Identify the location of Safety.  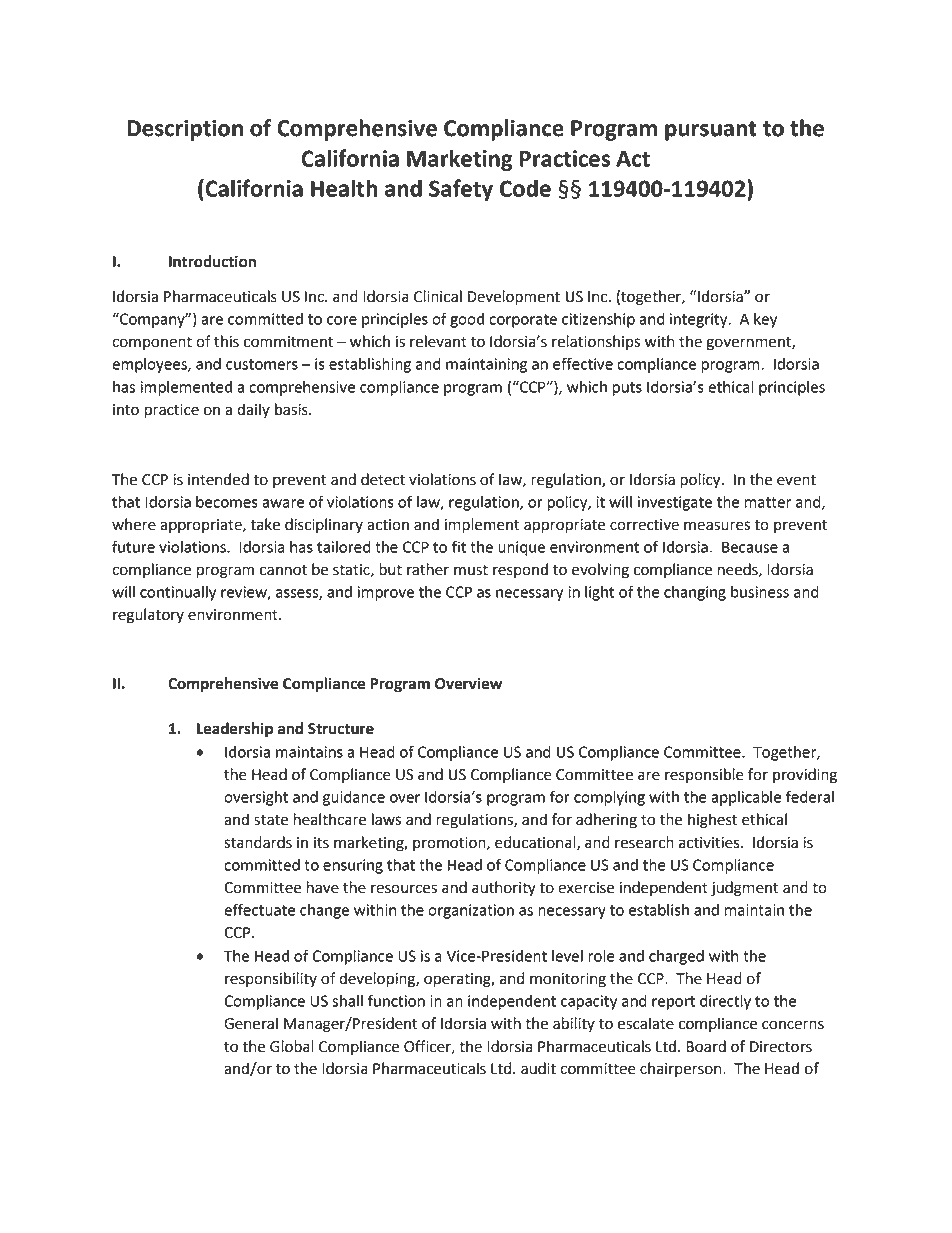
(461, 190).
